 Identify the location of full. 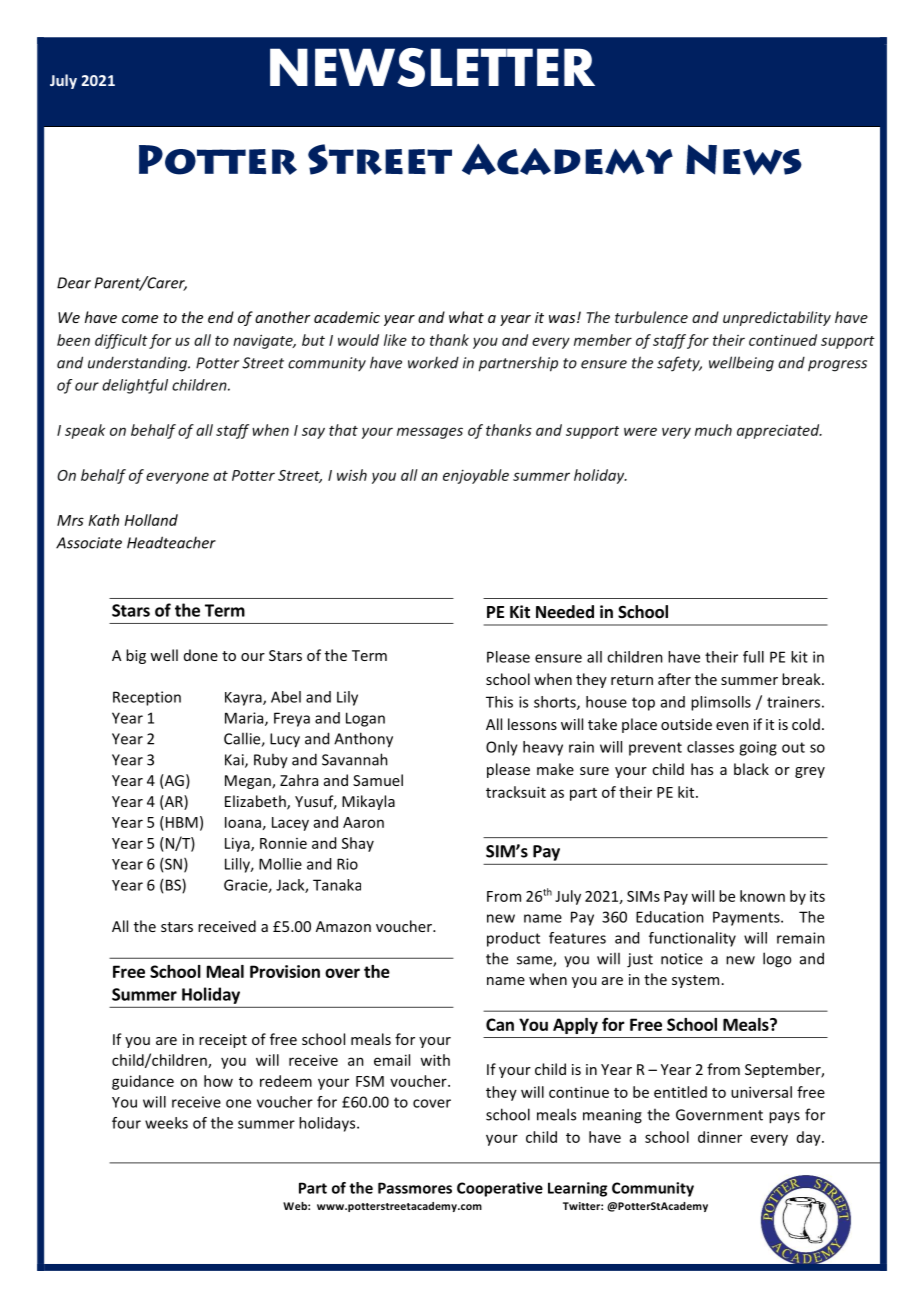
(753, 657).
